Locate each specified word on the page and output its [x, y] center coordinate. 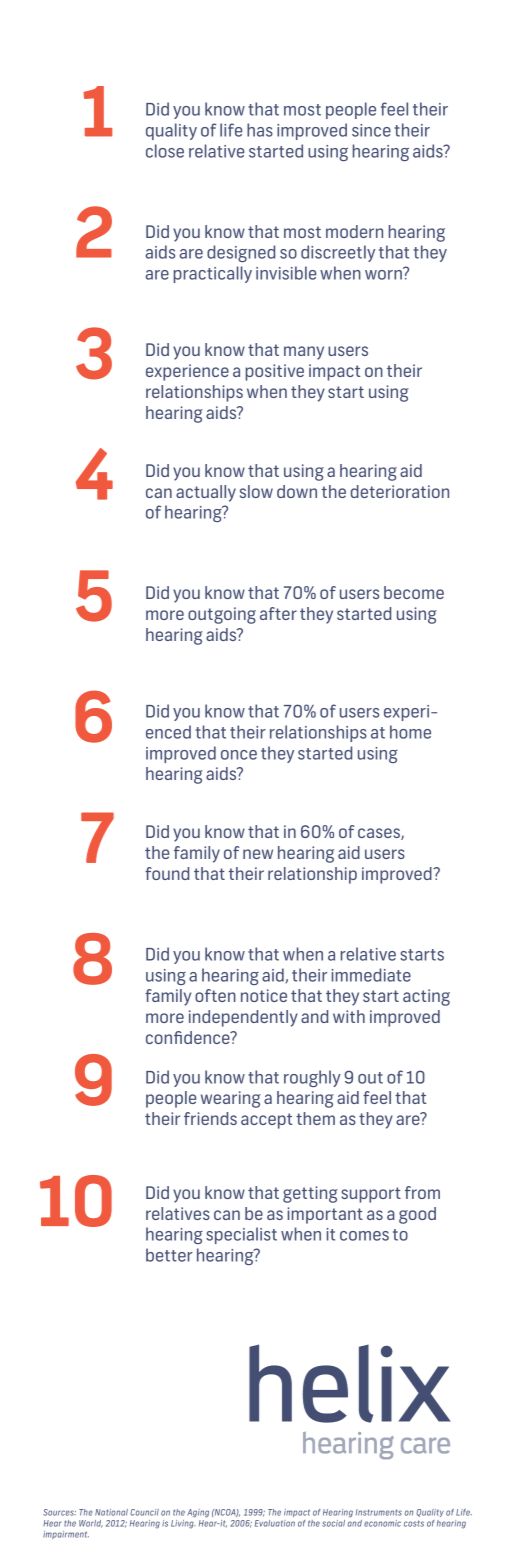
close [165, 151]
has [260, 130]
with [349, 1016]
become [414, 592]
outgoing [222, 615]
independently [243, 1018]
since [371, 130]
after [278, 613]
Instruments [379, 1512]
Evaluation [275, 1523]
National [111, 1512]
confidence [189, 1037]
